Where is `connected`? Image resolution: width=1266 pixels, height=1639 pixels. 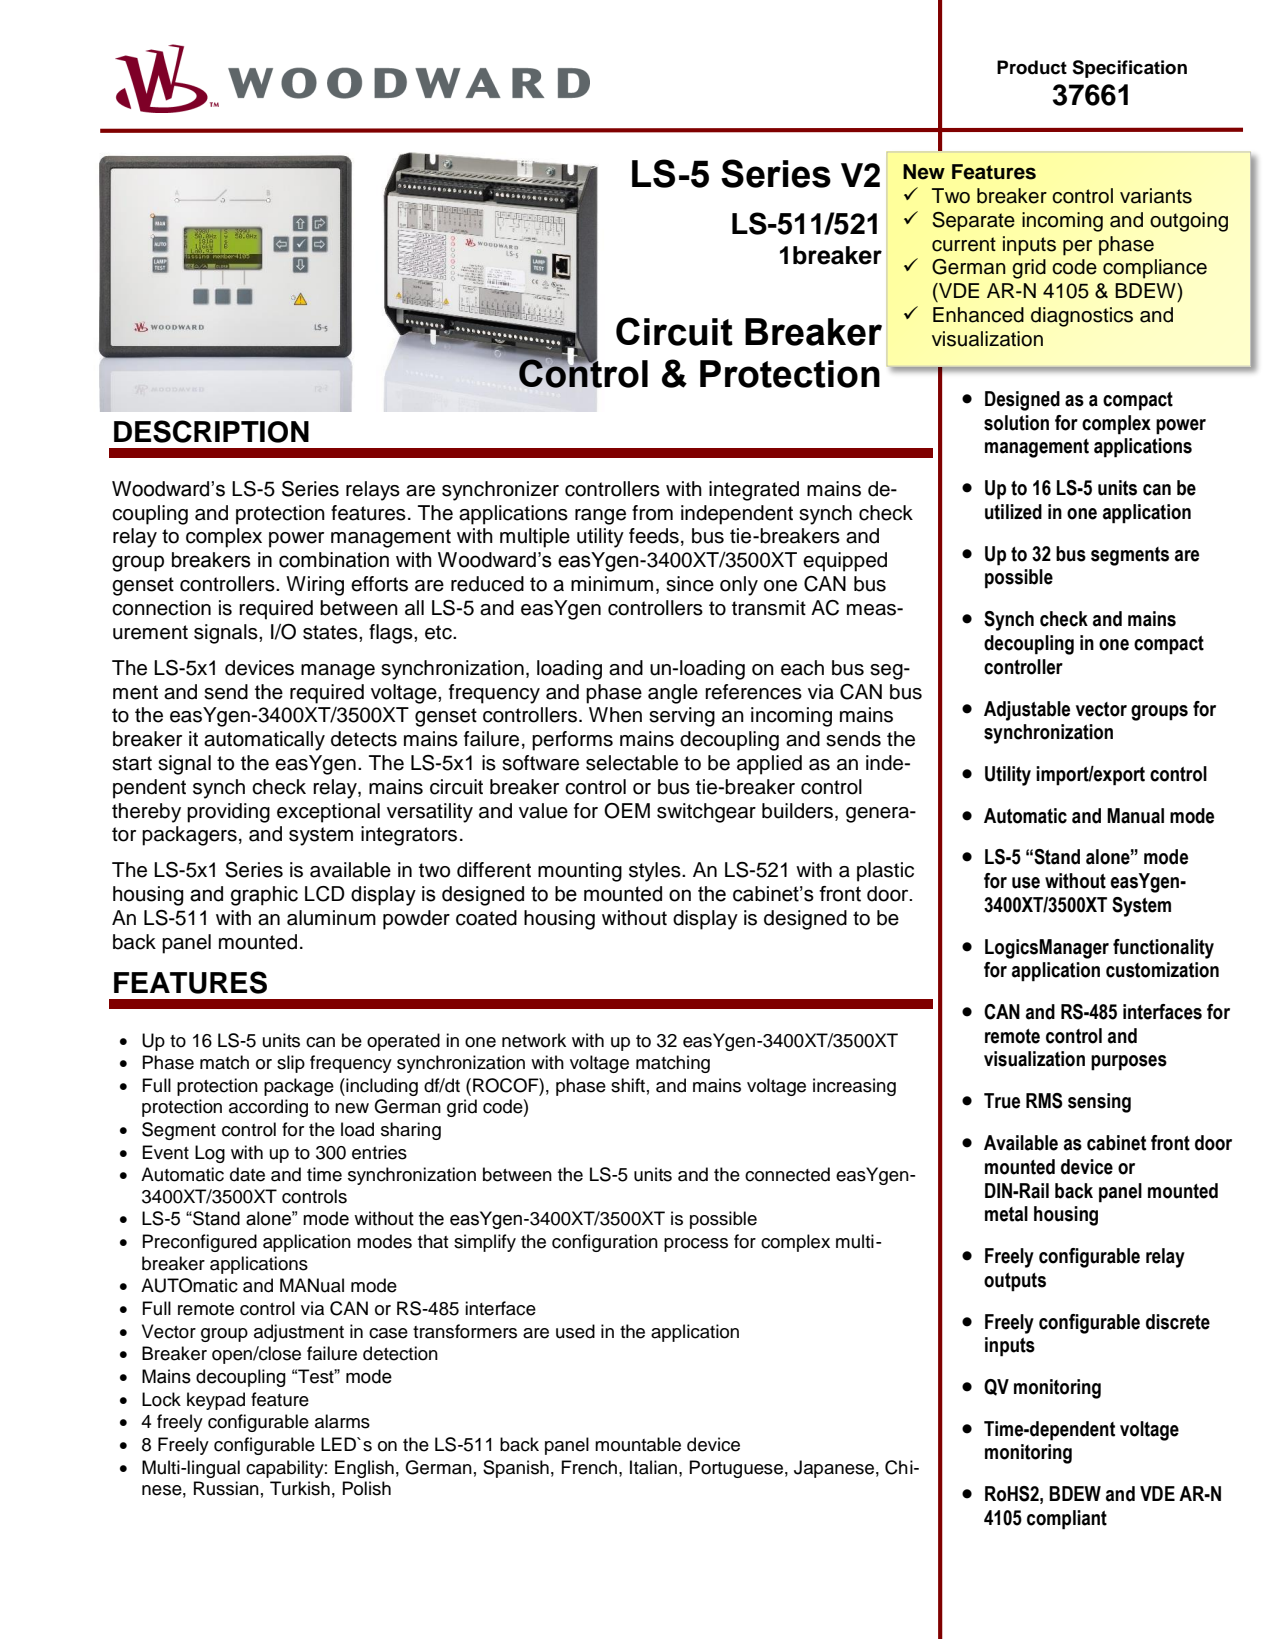 connected is located at coordinates (787, 1174).
